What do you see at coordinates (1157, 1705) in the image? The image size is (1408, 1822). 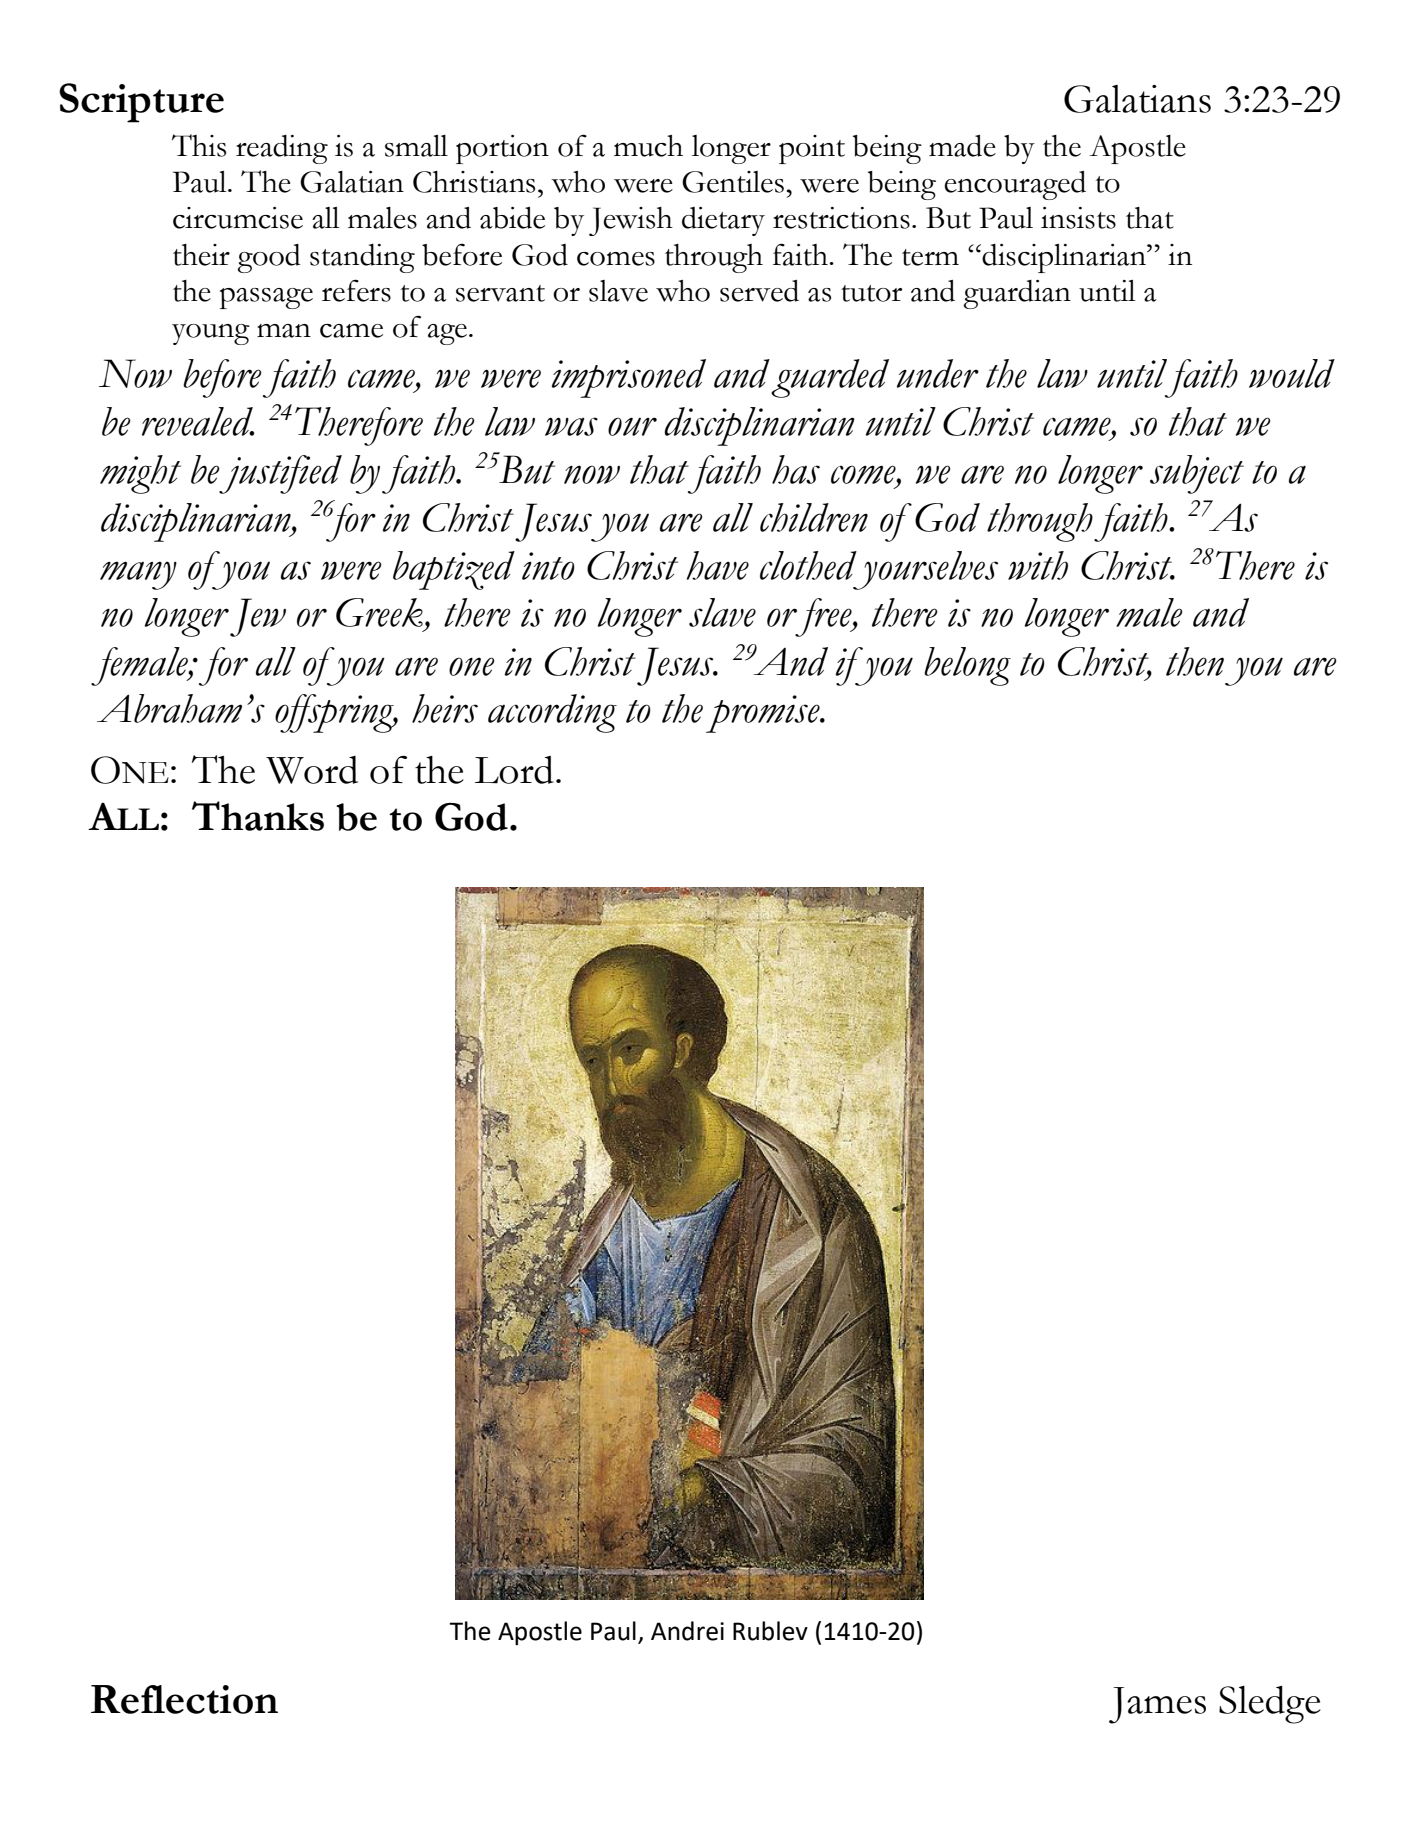 I see `James` at bounding box center [1157, 1705].
